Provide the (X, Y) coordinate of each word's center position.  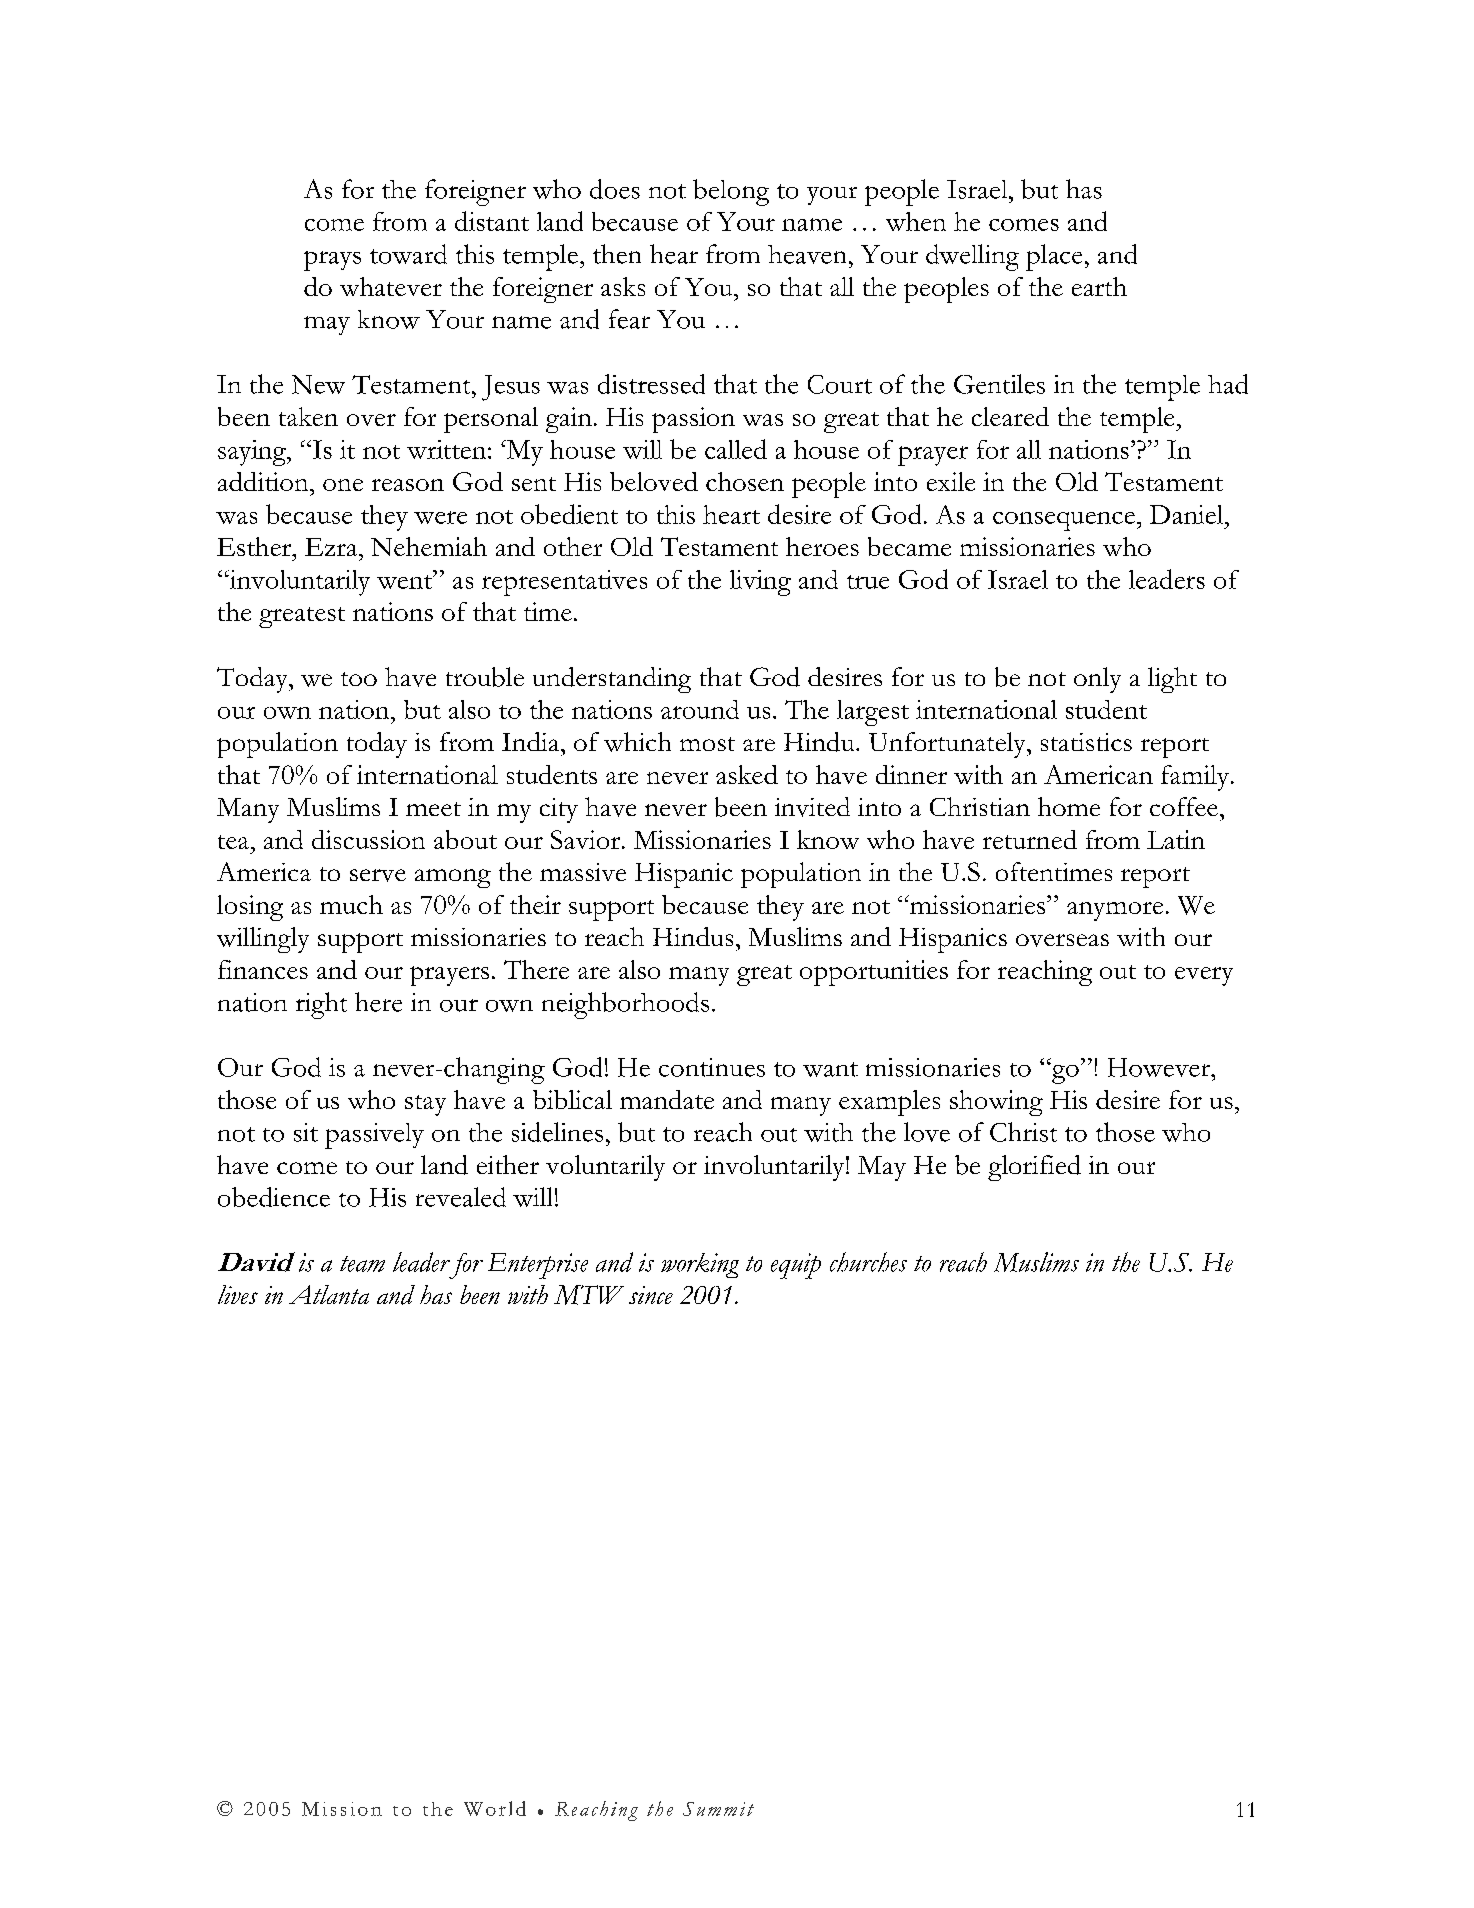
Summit (718, 1809)
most (707, 744)
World (495, 1808)
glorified (1034, 1168)
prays (332, 261)
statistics (1086, 742)
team (362, 1264)
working (700, 1265)
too (359, 679)
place (1054, 257)
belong (731, 192)
